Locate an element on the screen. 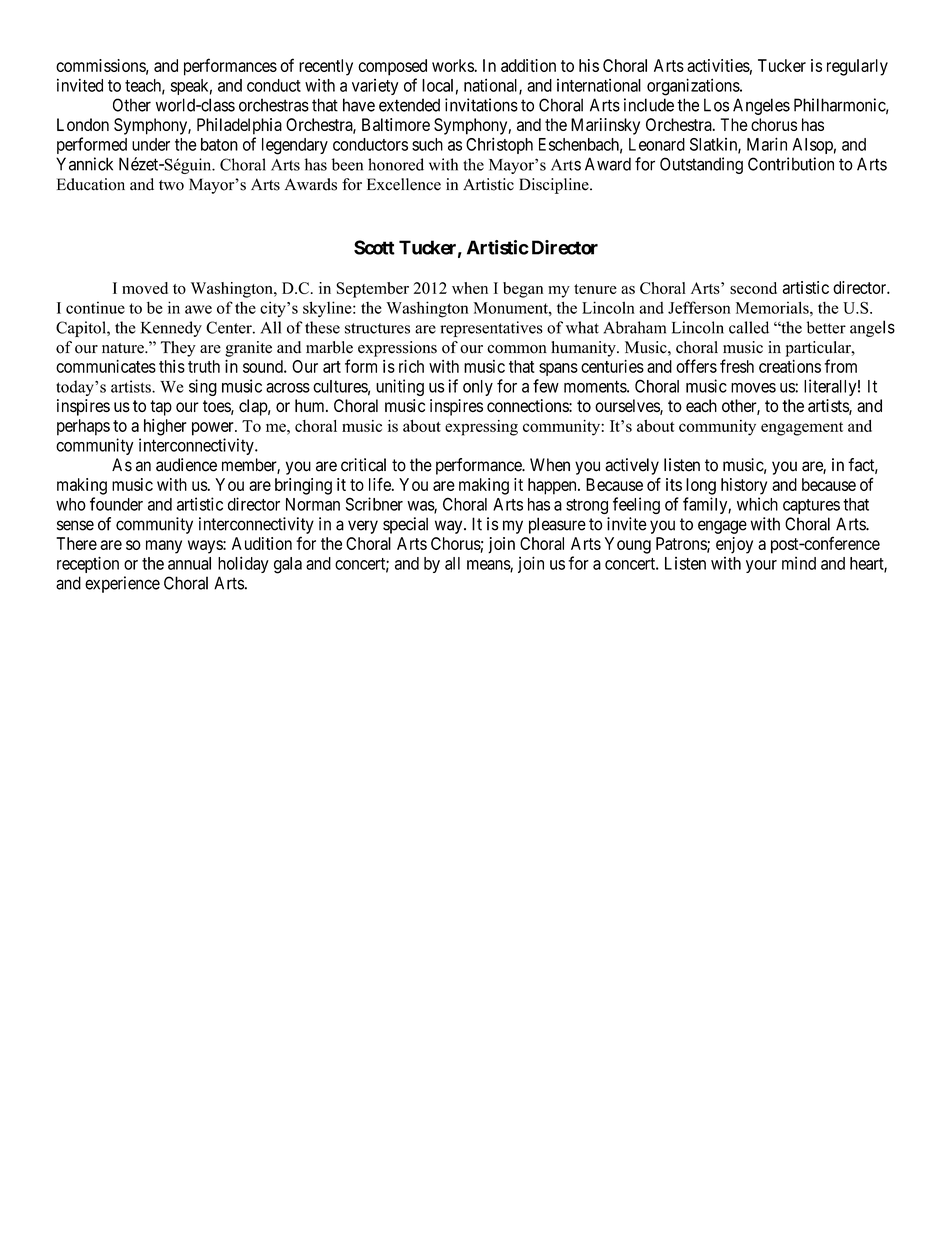  representatives is located at coordinates (491, 329).
